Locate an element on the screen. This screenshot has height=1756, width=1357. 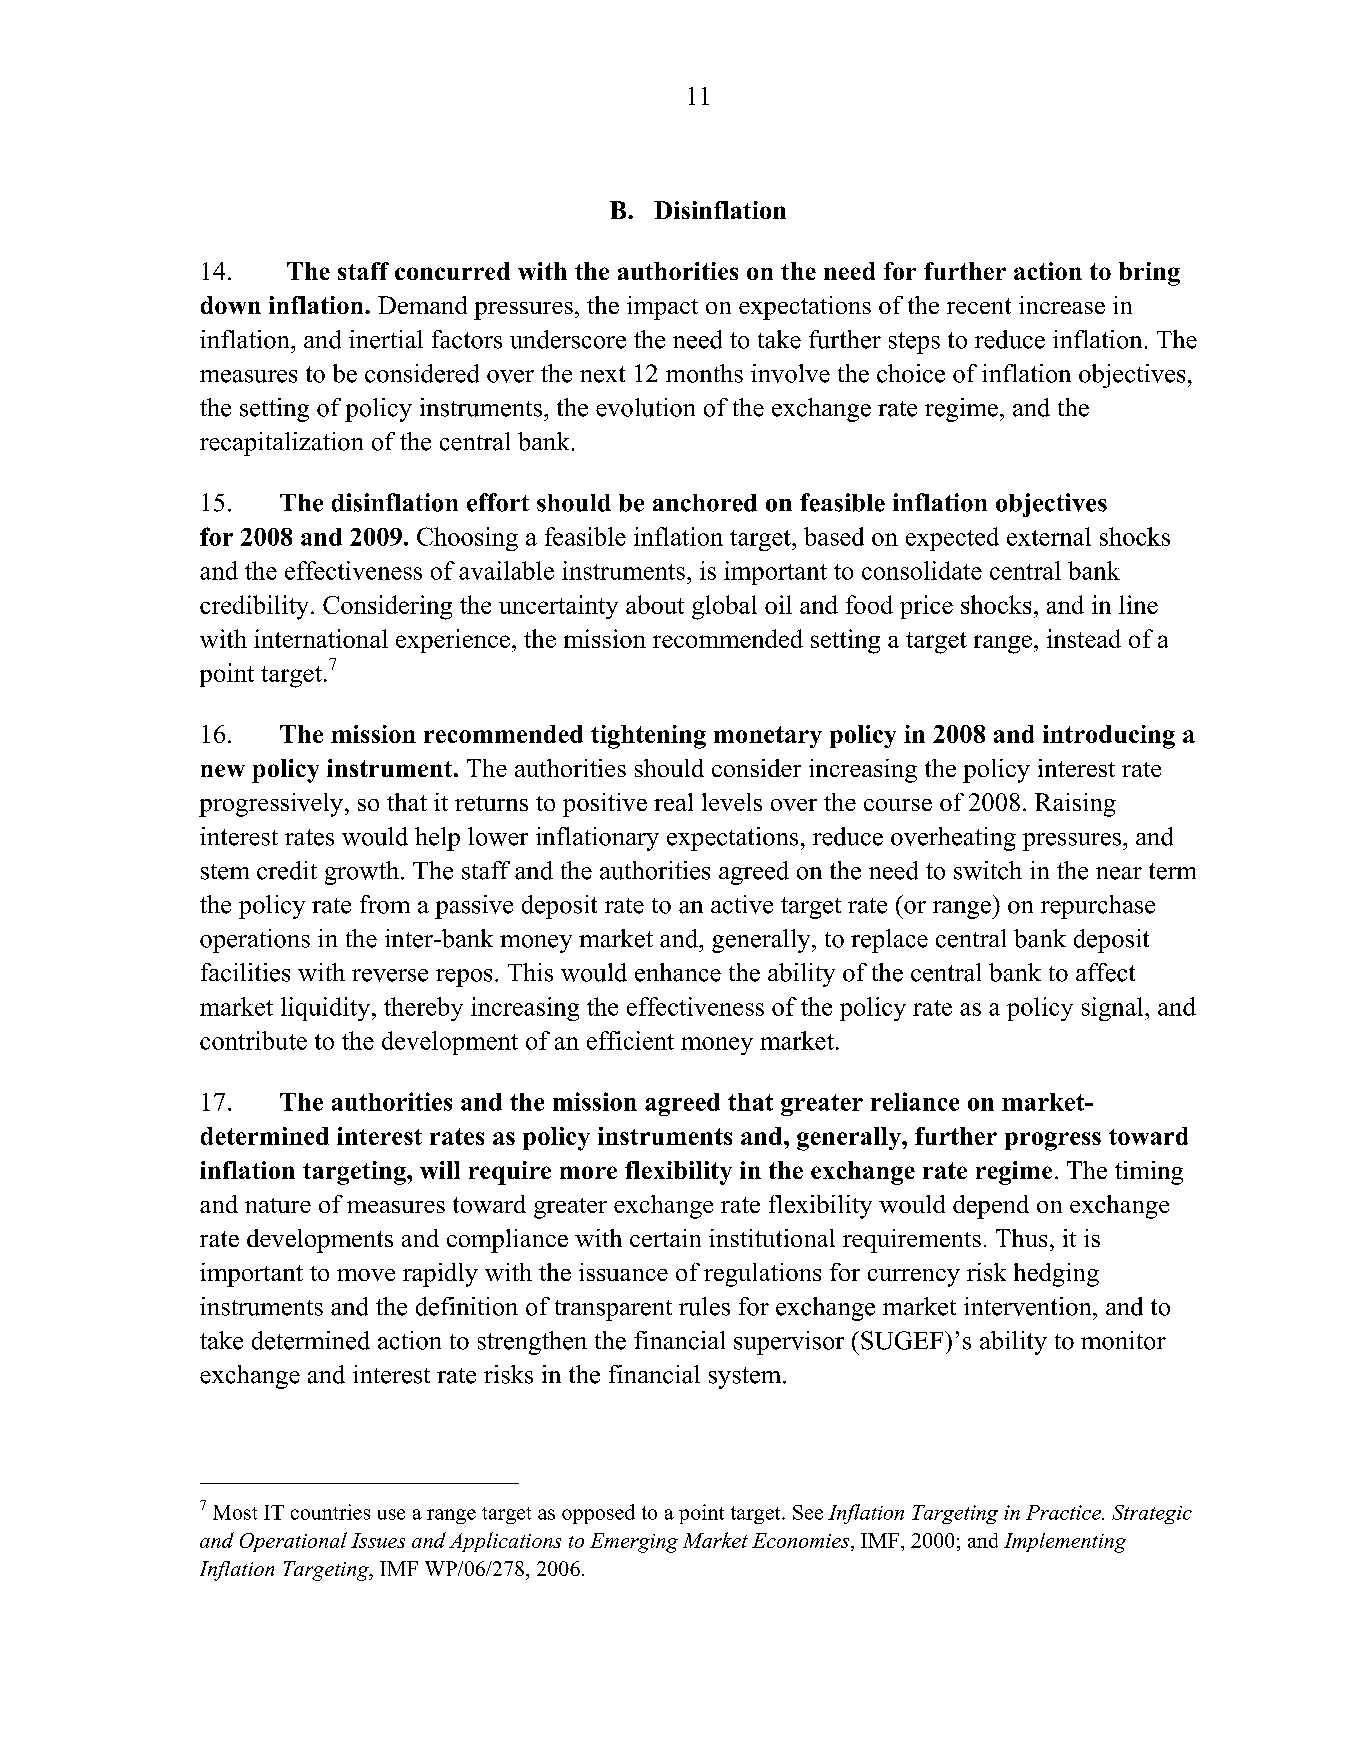
increase is located at coordinates (1062, 305).
